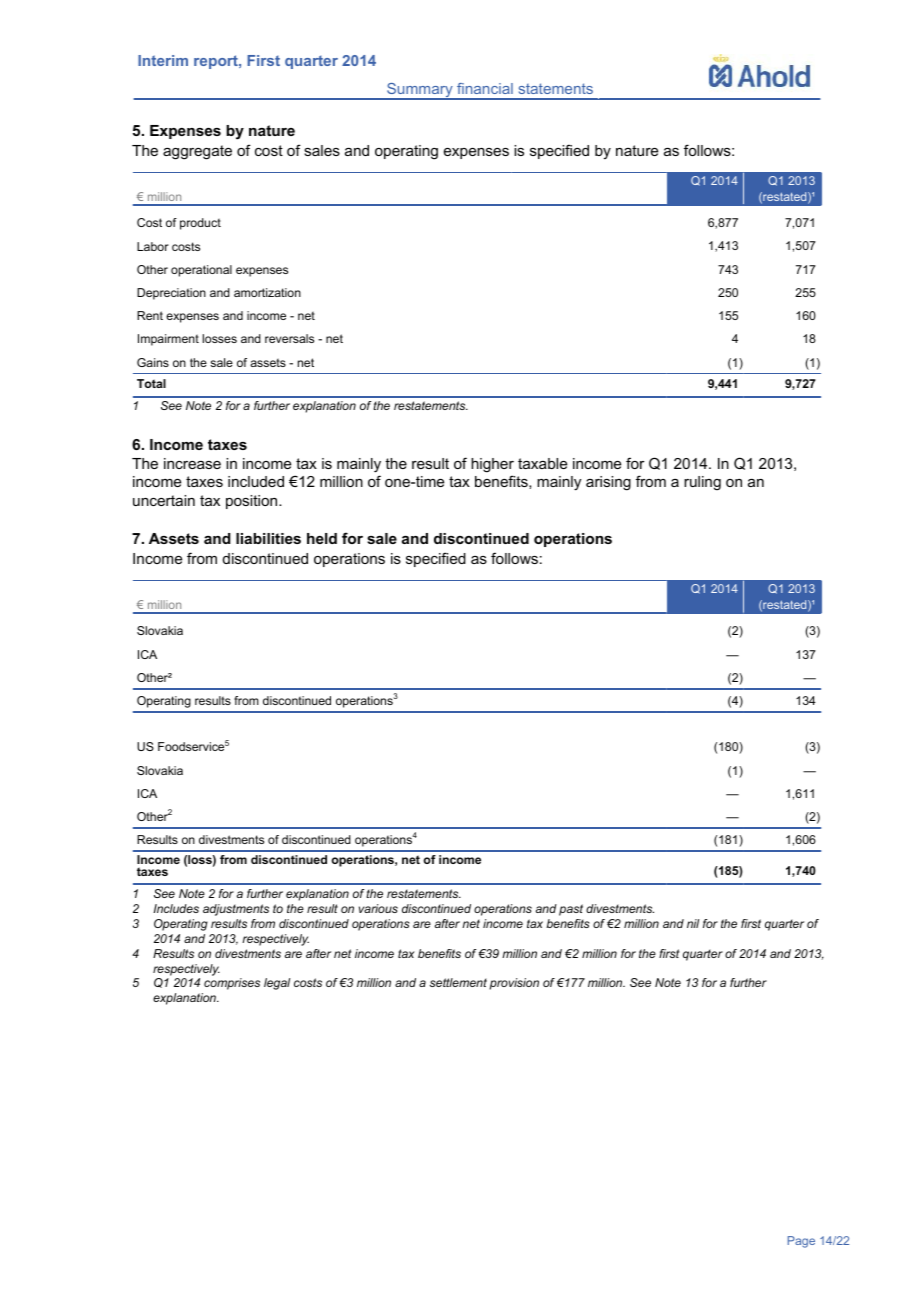  I want to click on held, so click(322, 538).
